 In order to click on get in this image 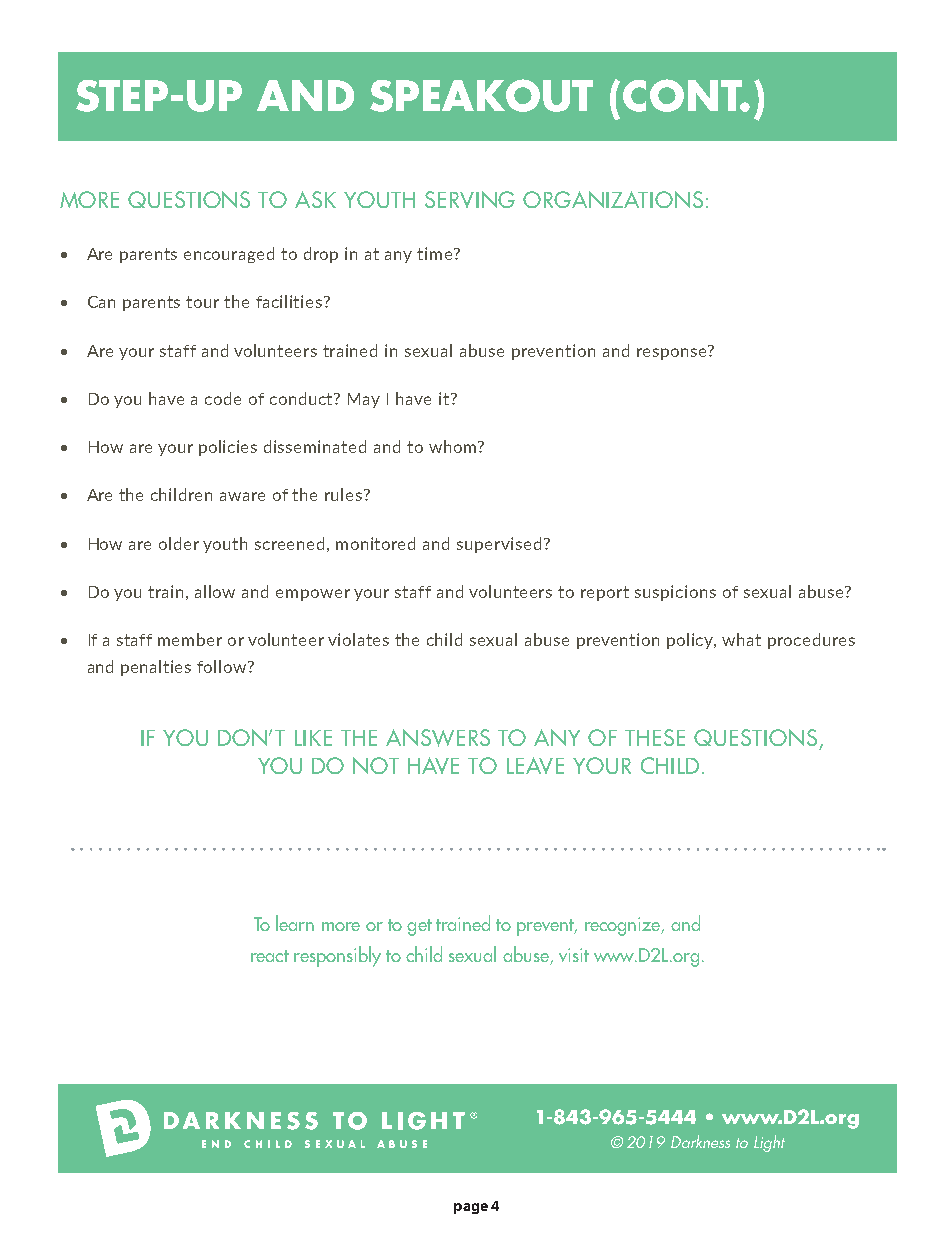, I will do `click(419, 927)`.
